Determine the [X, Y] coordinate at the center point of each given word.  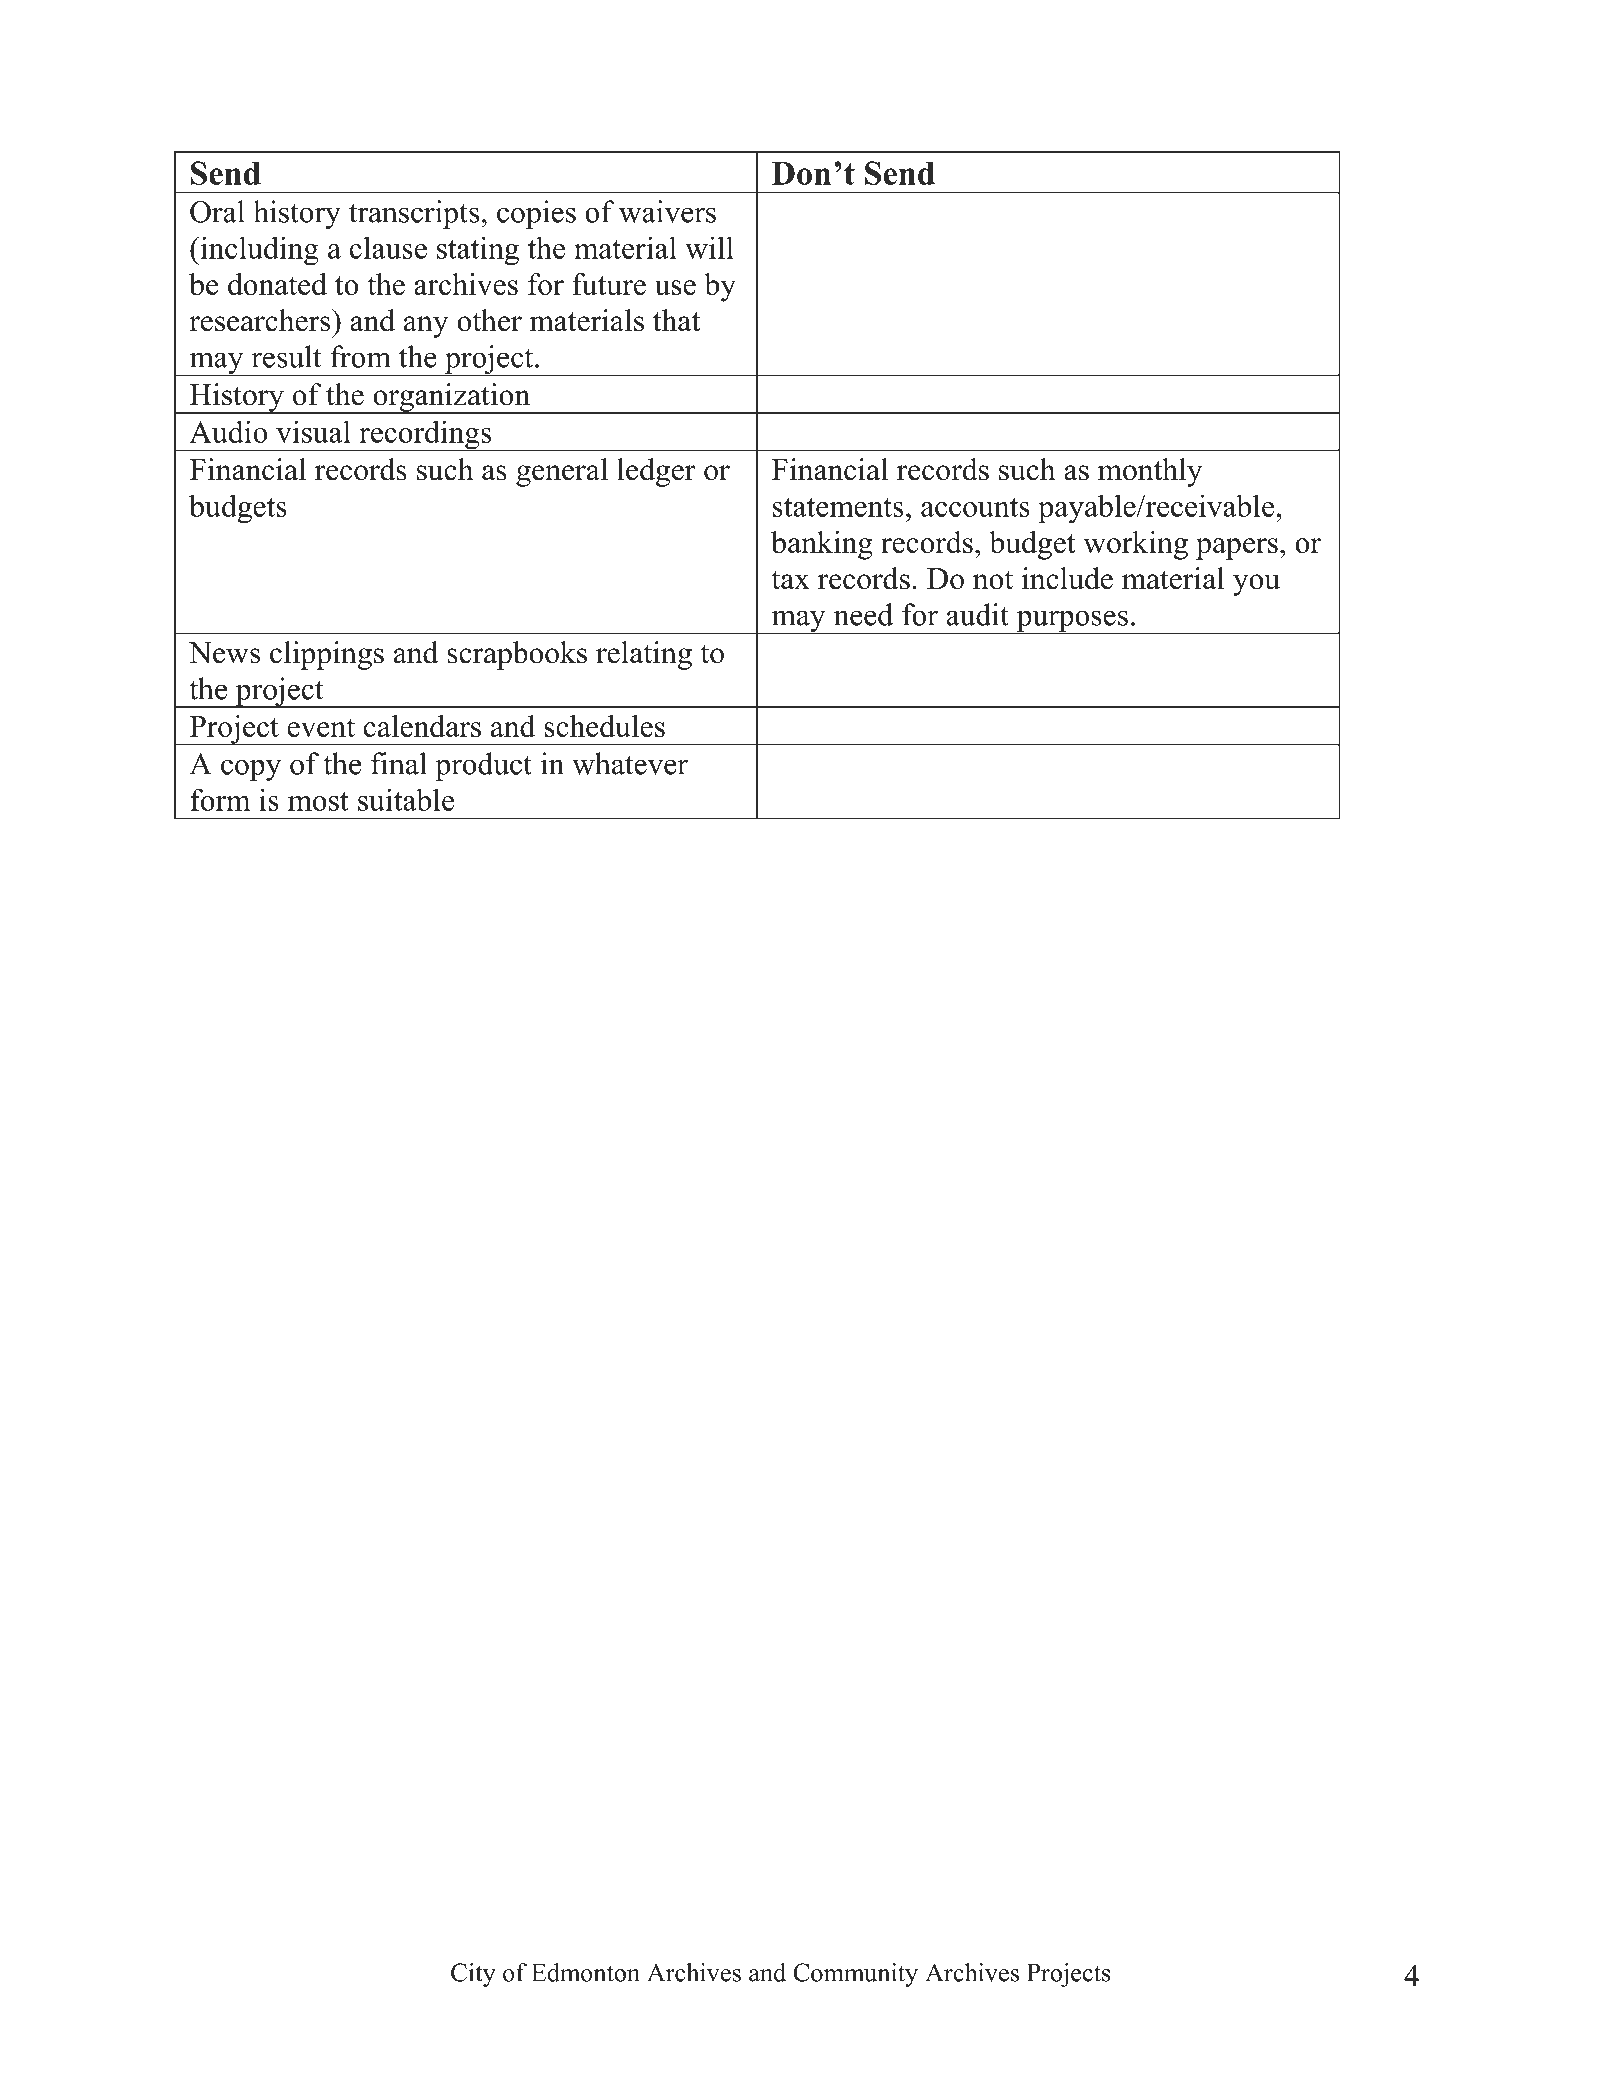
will [709, 247]
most [318, 801]
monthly [1150, 472]
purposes [1072, 622]
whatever [630, 763]
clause [388, 247]
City [473, 1975]
